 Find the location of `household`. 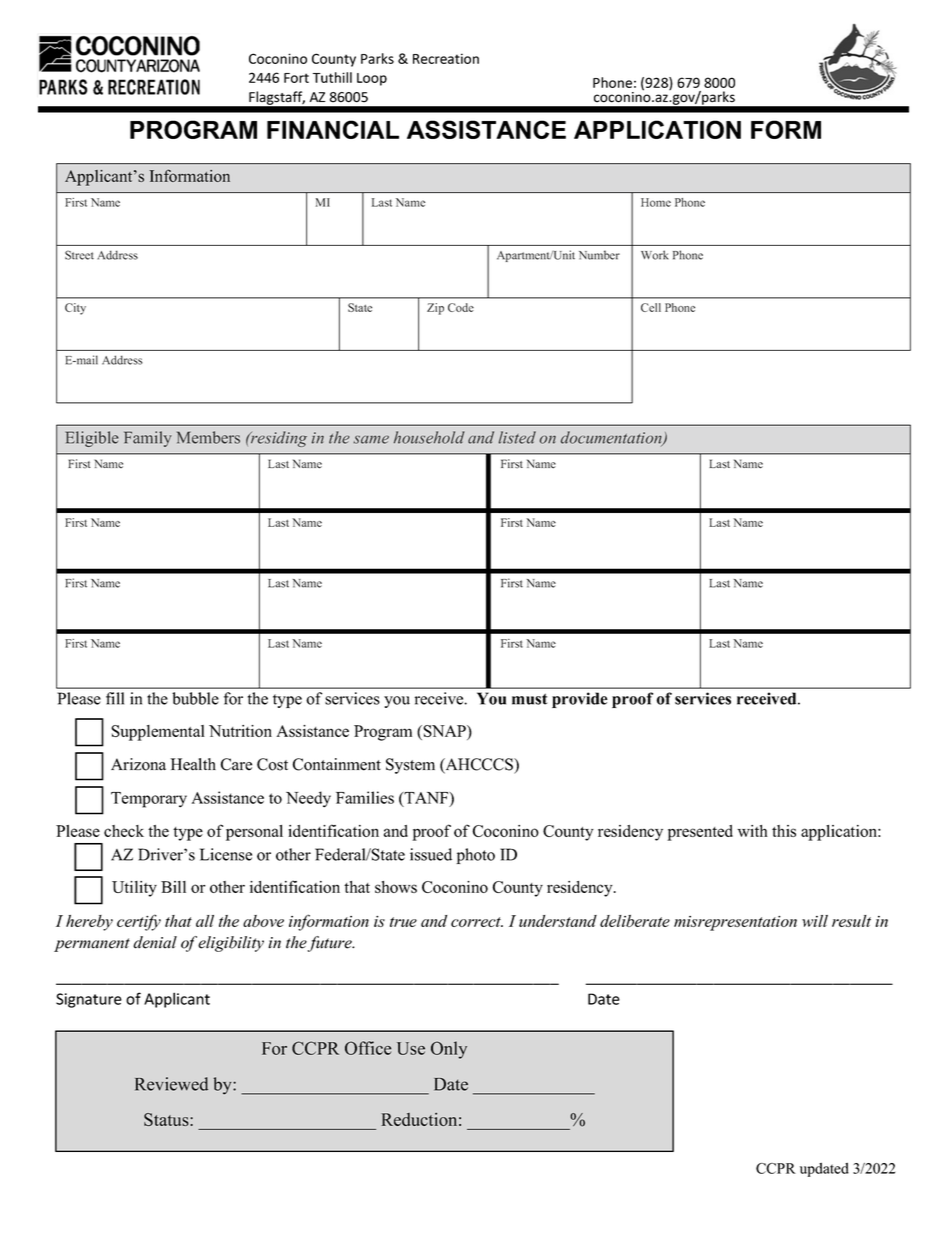

household is located at coordinates (429, 437).
